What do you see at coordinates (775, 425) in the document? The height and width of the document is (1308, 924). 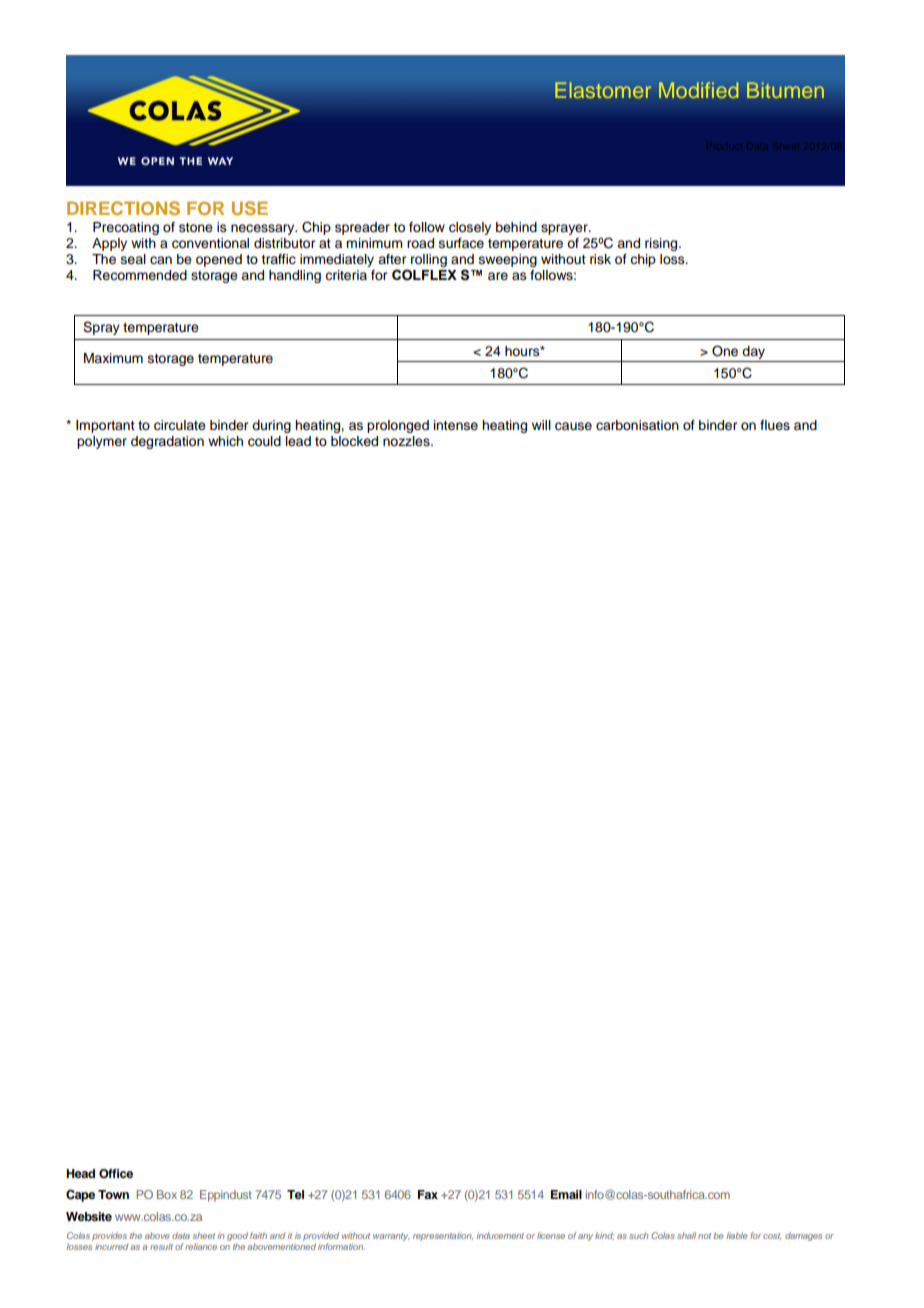 I see `flues` at bounding box center [775, 425].
